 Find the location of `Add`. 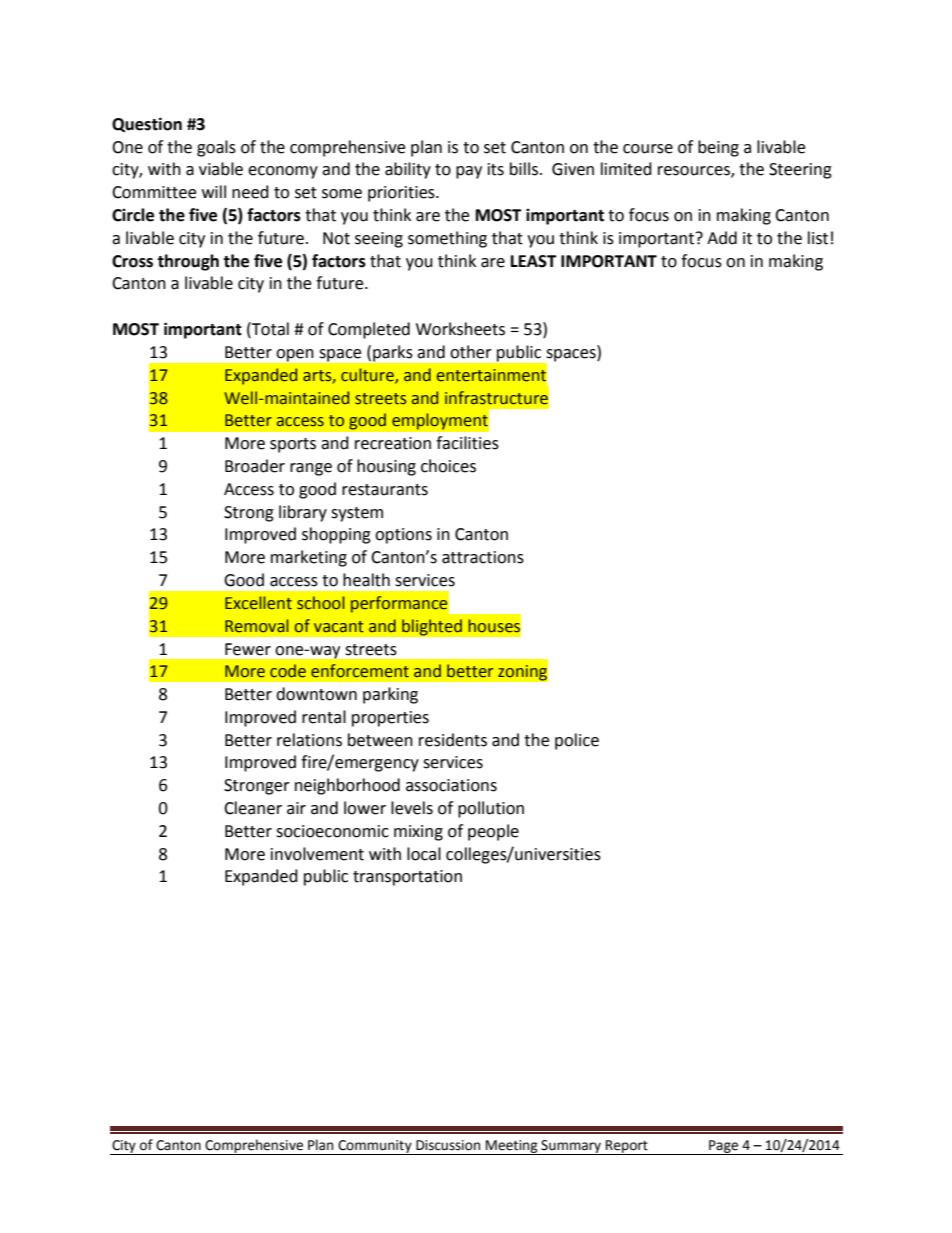

Add is located at coordinates (722, 238).
